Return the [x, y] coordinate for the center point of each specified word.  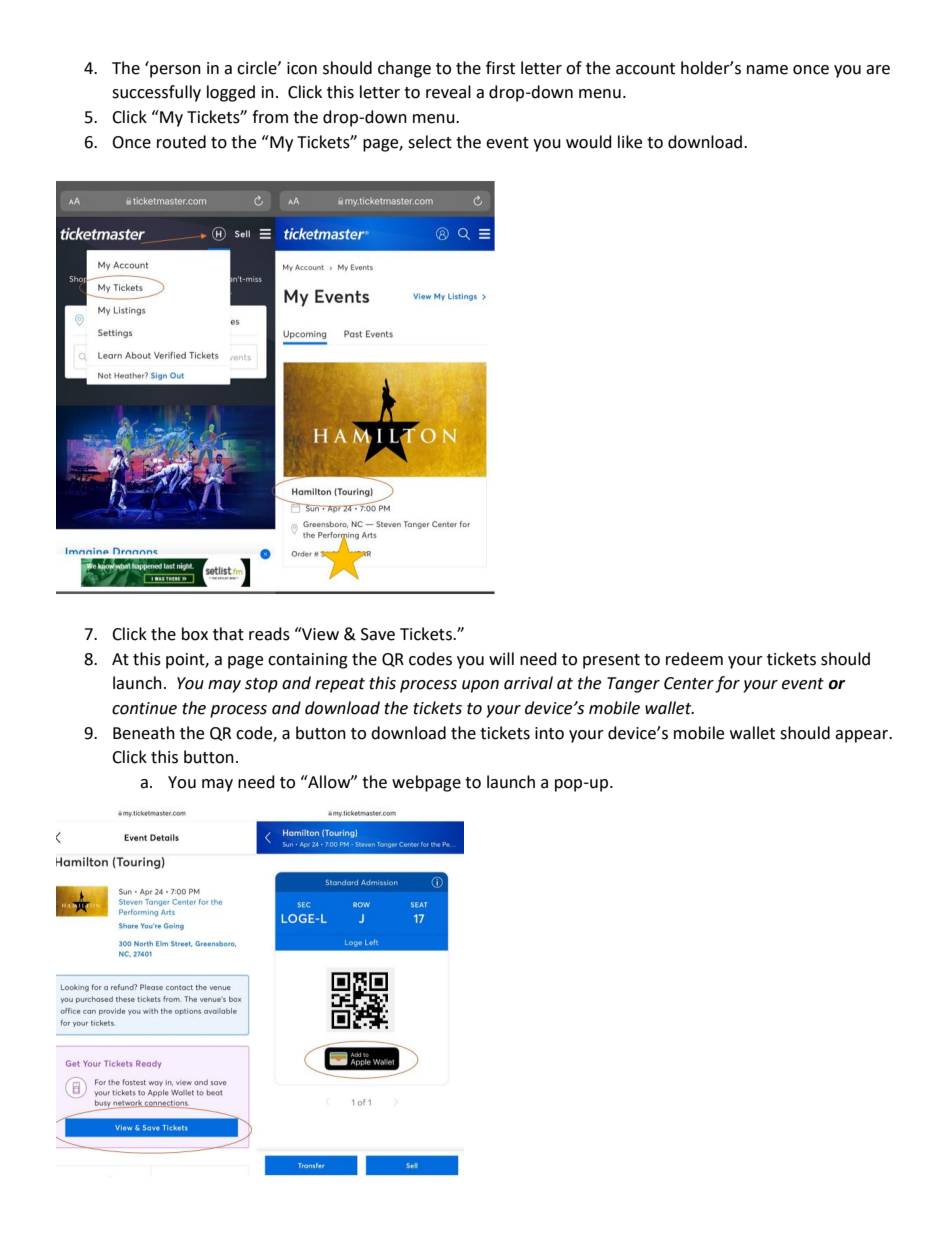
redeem [694, 659]
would [589, 142]
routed [181, 142]
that [228, 634]
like [630, 142]
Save [378, 634]
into [549, 733]
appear [863, 736]
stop [261, 685]
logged [231, 93]
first [500, 68]
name [767, 70]
